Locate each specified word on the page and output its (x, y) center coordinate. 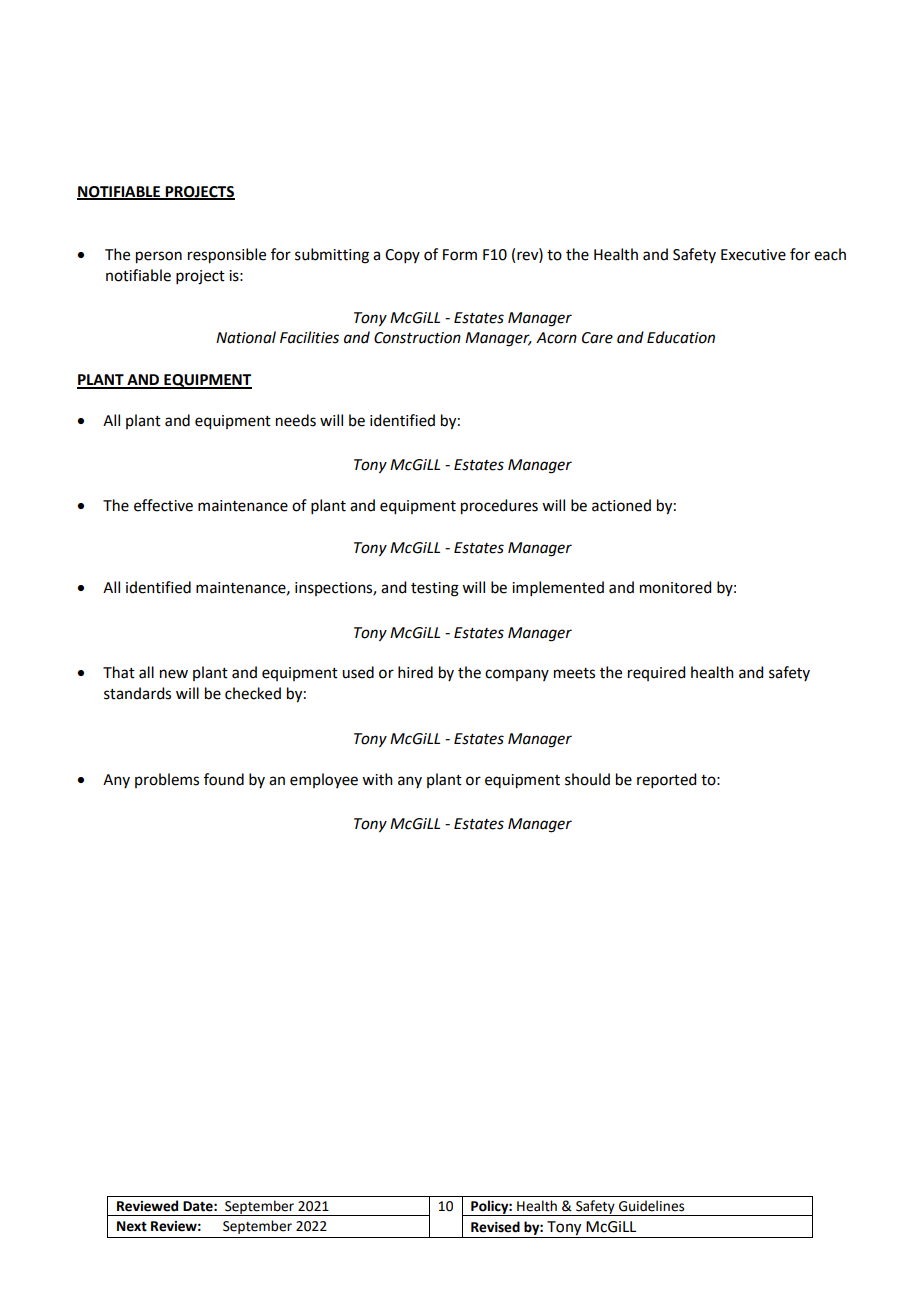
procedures (499, 507)
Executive (753, 255)
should (587, 779)
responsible (227, 256)
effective (163, 505)
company (517, 675)
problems (167, 780)
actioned (621, 505)
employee (324, 780)
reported (666, 780)
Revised (495, 1227)
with (377, 779)
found (224, 779)
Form (460, 255)
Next (132, 1226)
